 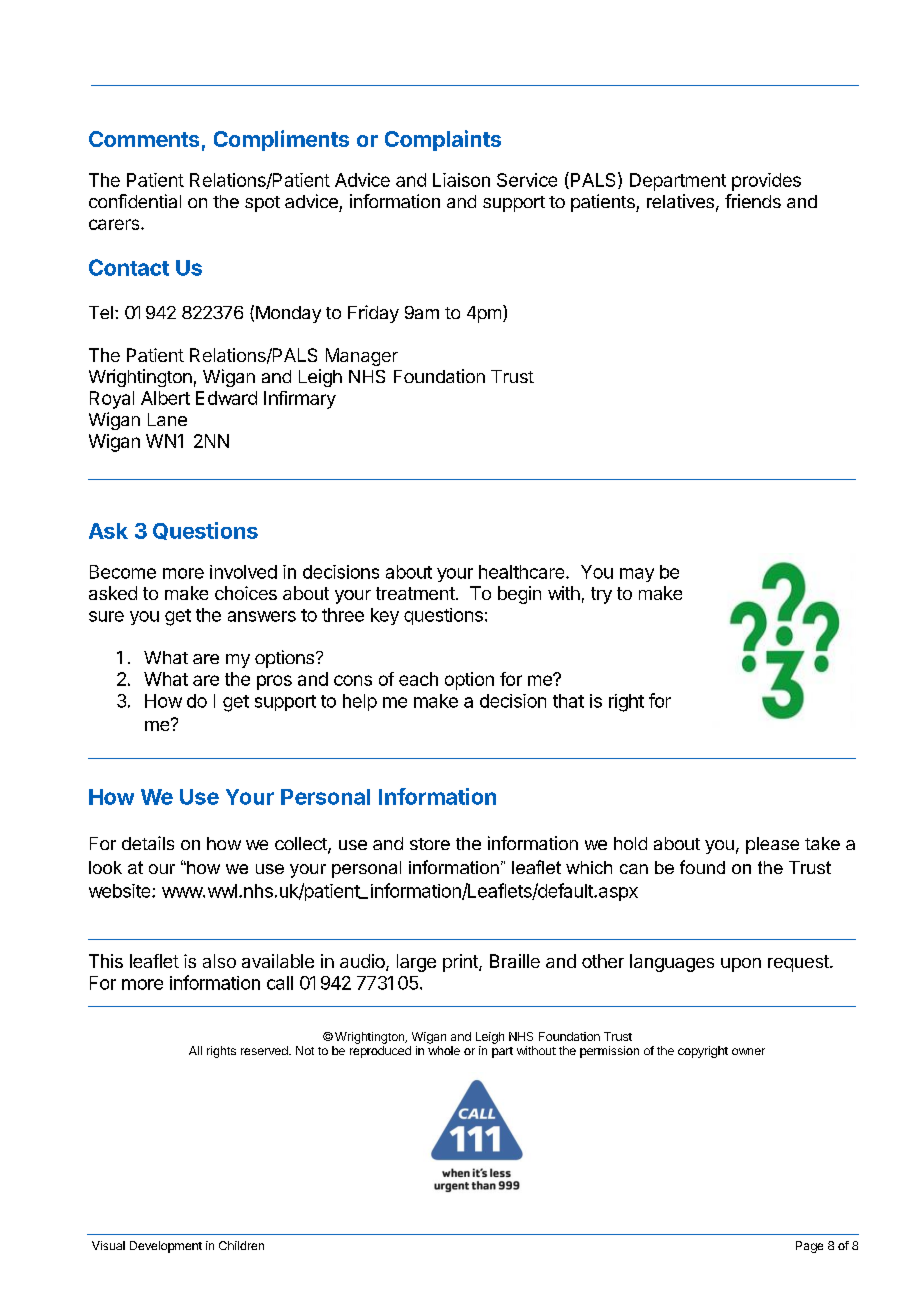 What do you see at coordinates (523, 572) in the screenshot?
I see `healthcare` at bounding box center [523, 572].
